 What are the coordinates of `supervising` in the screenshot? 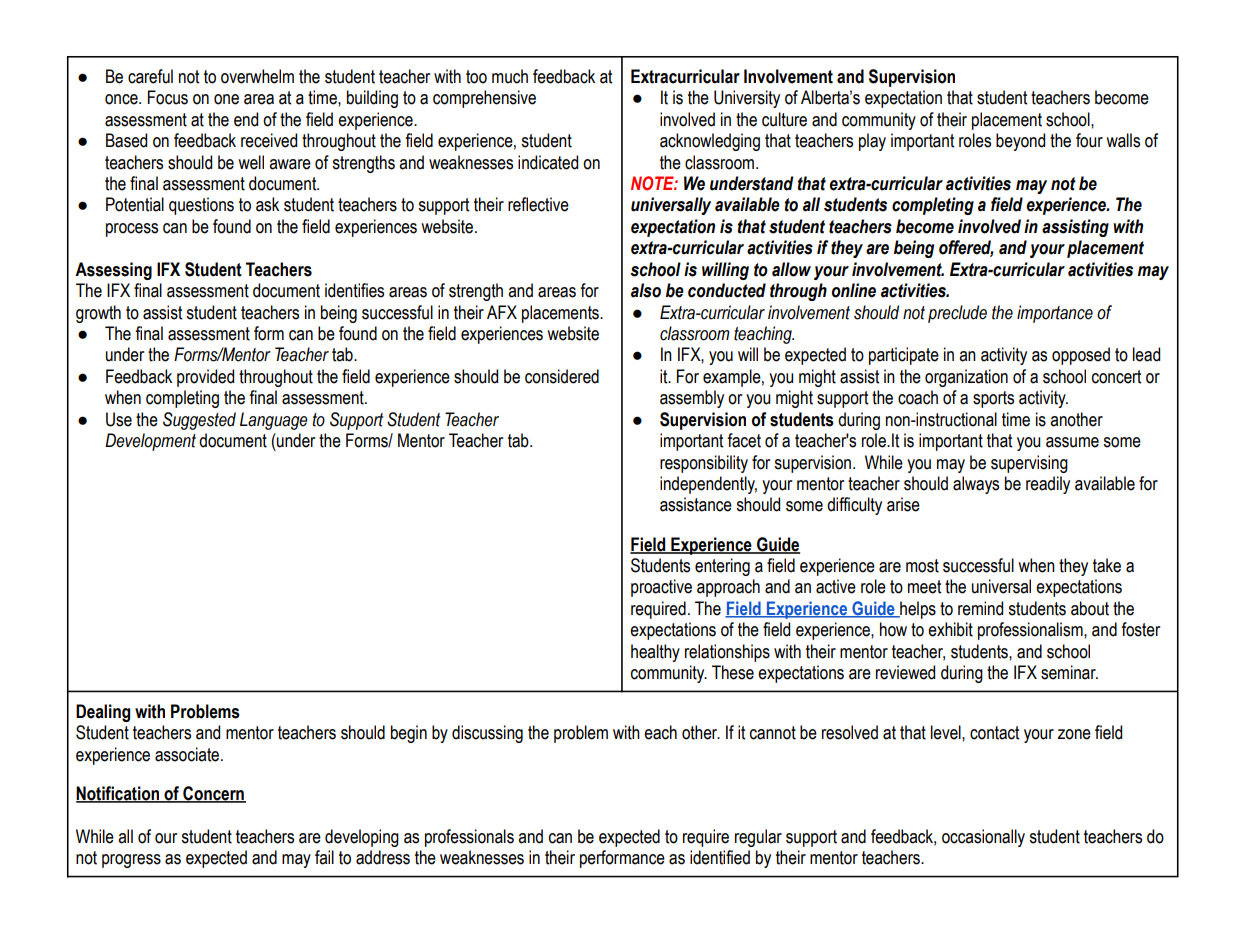 It's located at (1029, 464).
